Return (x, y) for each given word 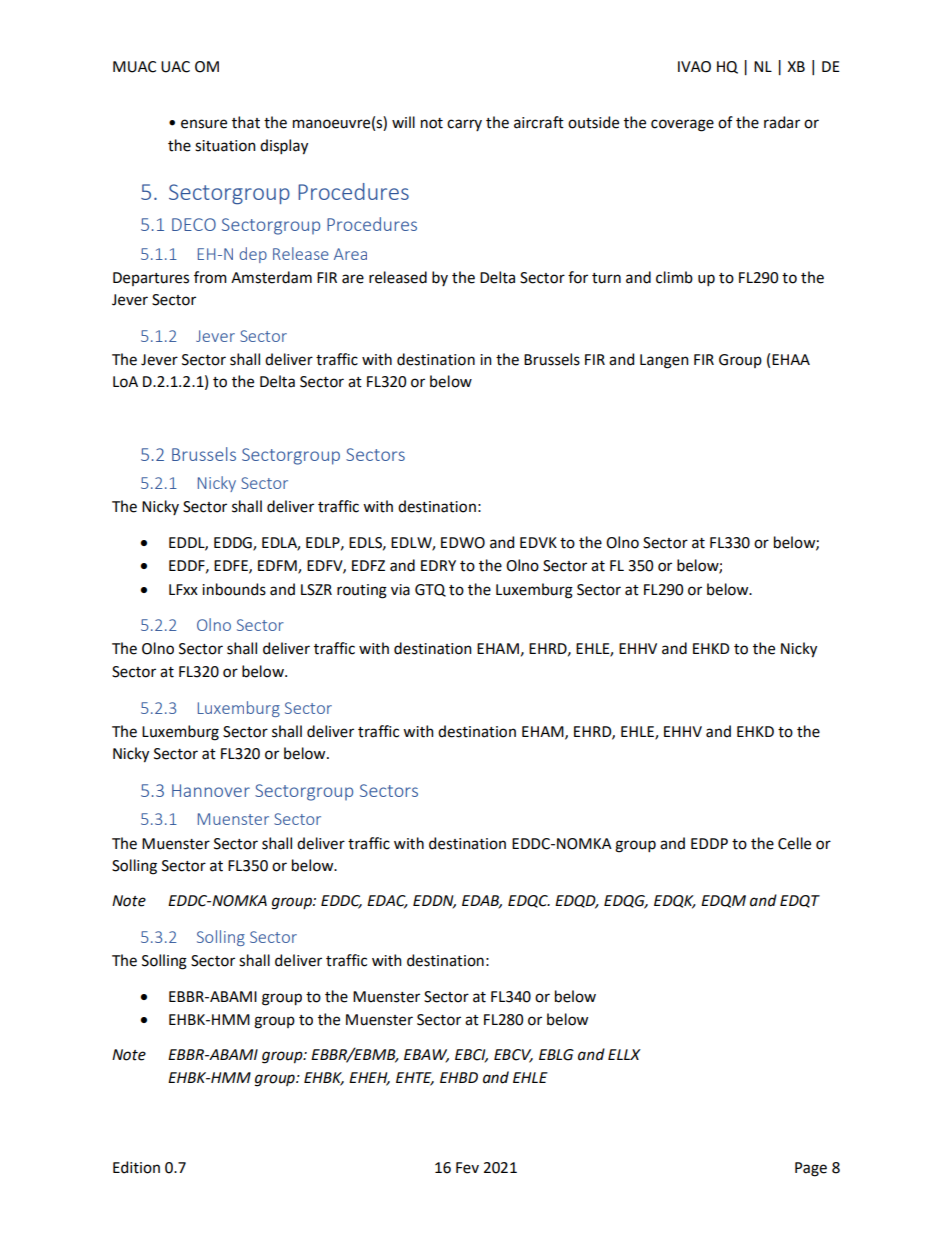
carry (464, 125)
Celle (794, 843)
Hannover (211, 790)
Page (811, 1169)
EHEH (369, 1078)
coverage (682, 125)
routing (362, 591)
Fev (467, 1168)
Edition (136, 1167)
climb (674, 277)
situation (225, 146)
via (400, 590)
